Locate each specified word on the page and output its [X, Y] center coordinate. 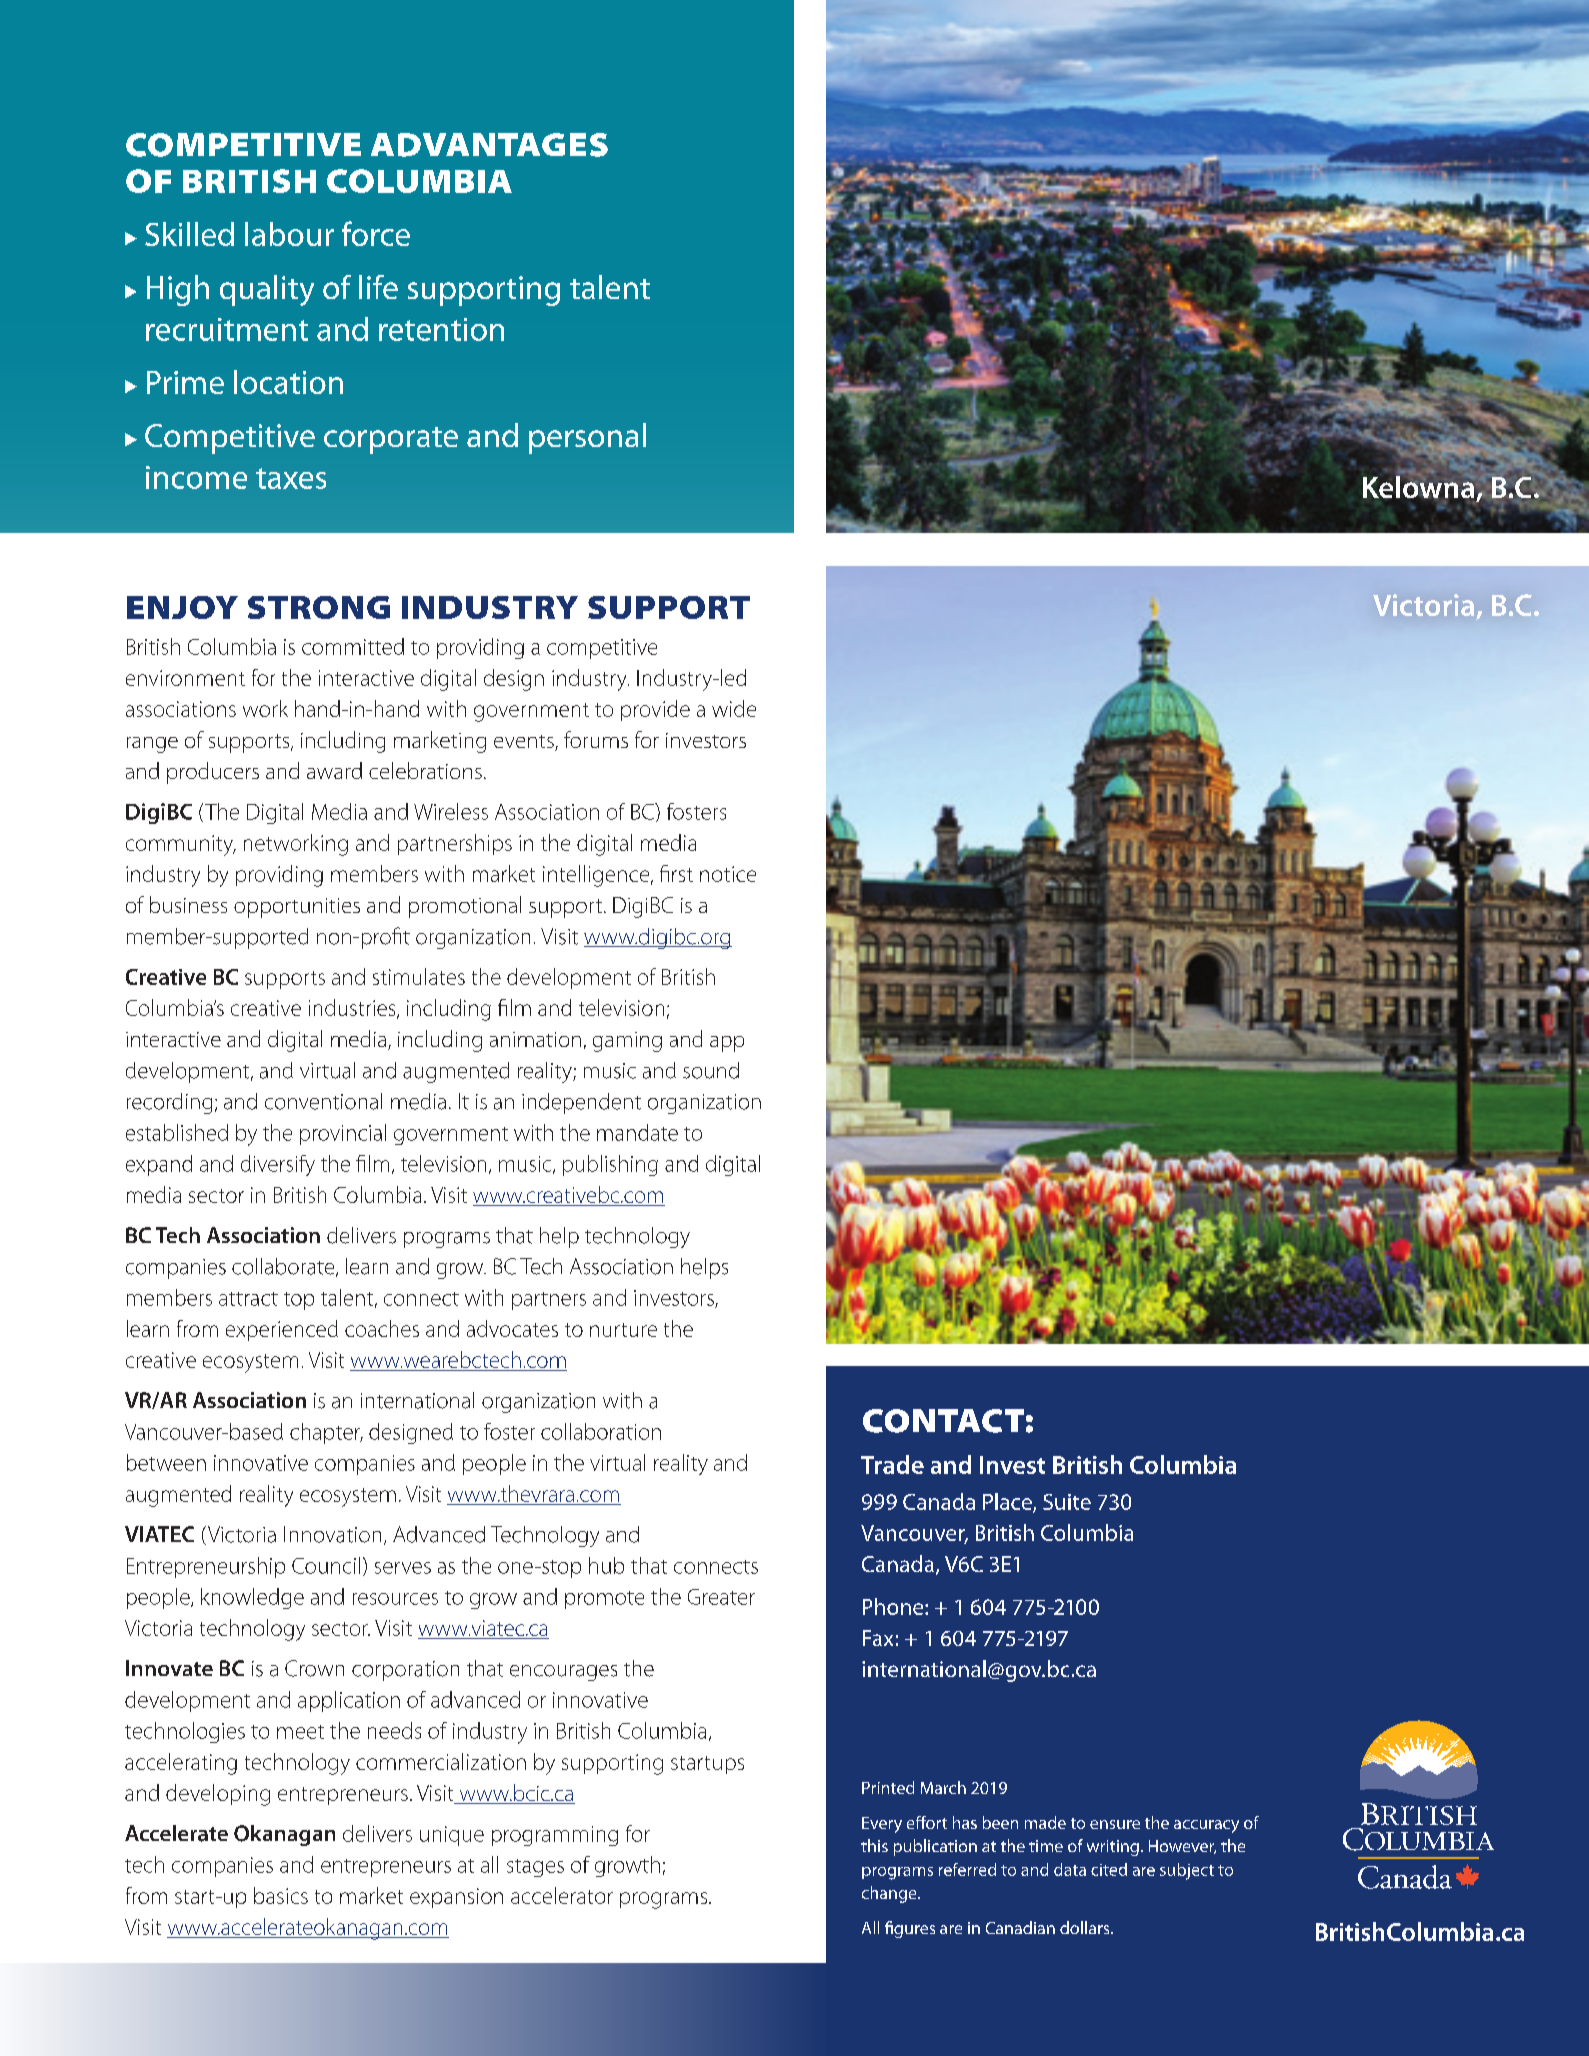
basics [281, 1895]
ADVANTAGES [489, 145]
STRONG [319, 607]
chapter [326, 1433]
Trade [892, 1464]
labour [289, 234]
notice [728, 874]
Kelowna [1420, 485]
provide [655, 710]
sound [711, 1070]
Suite [1067, 1502]
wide [734, 708]
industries [353, 1009]
